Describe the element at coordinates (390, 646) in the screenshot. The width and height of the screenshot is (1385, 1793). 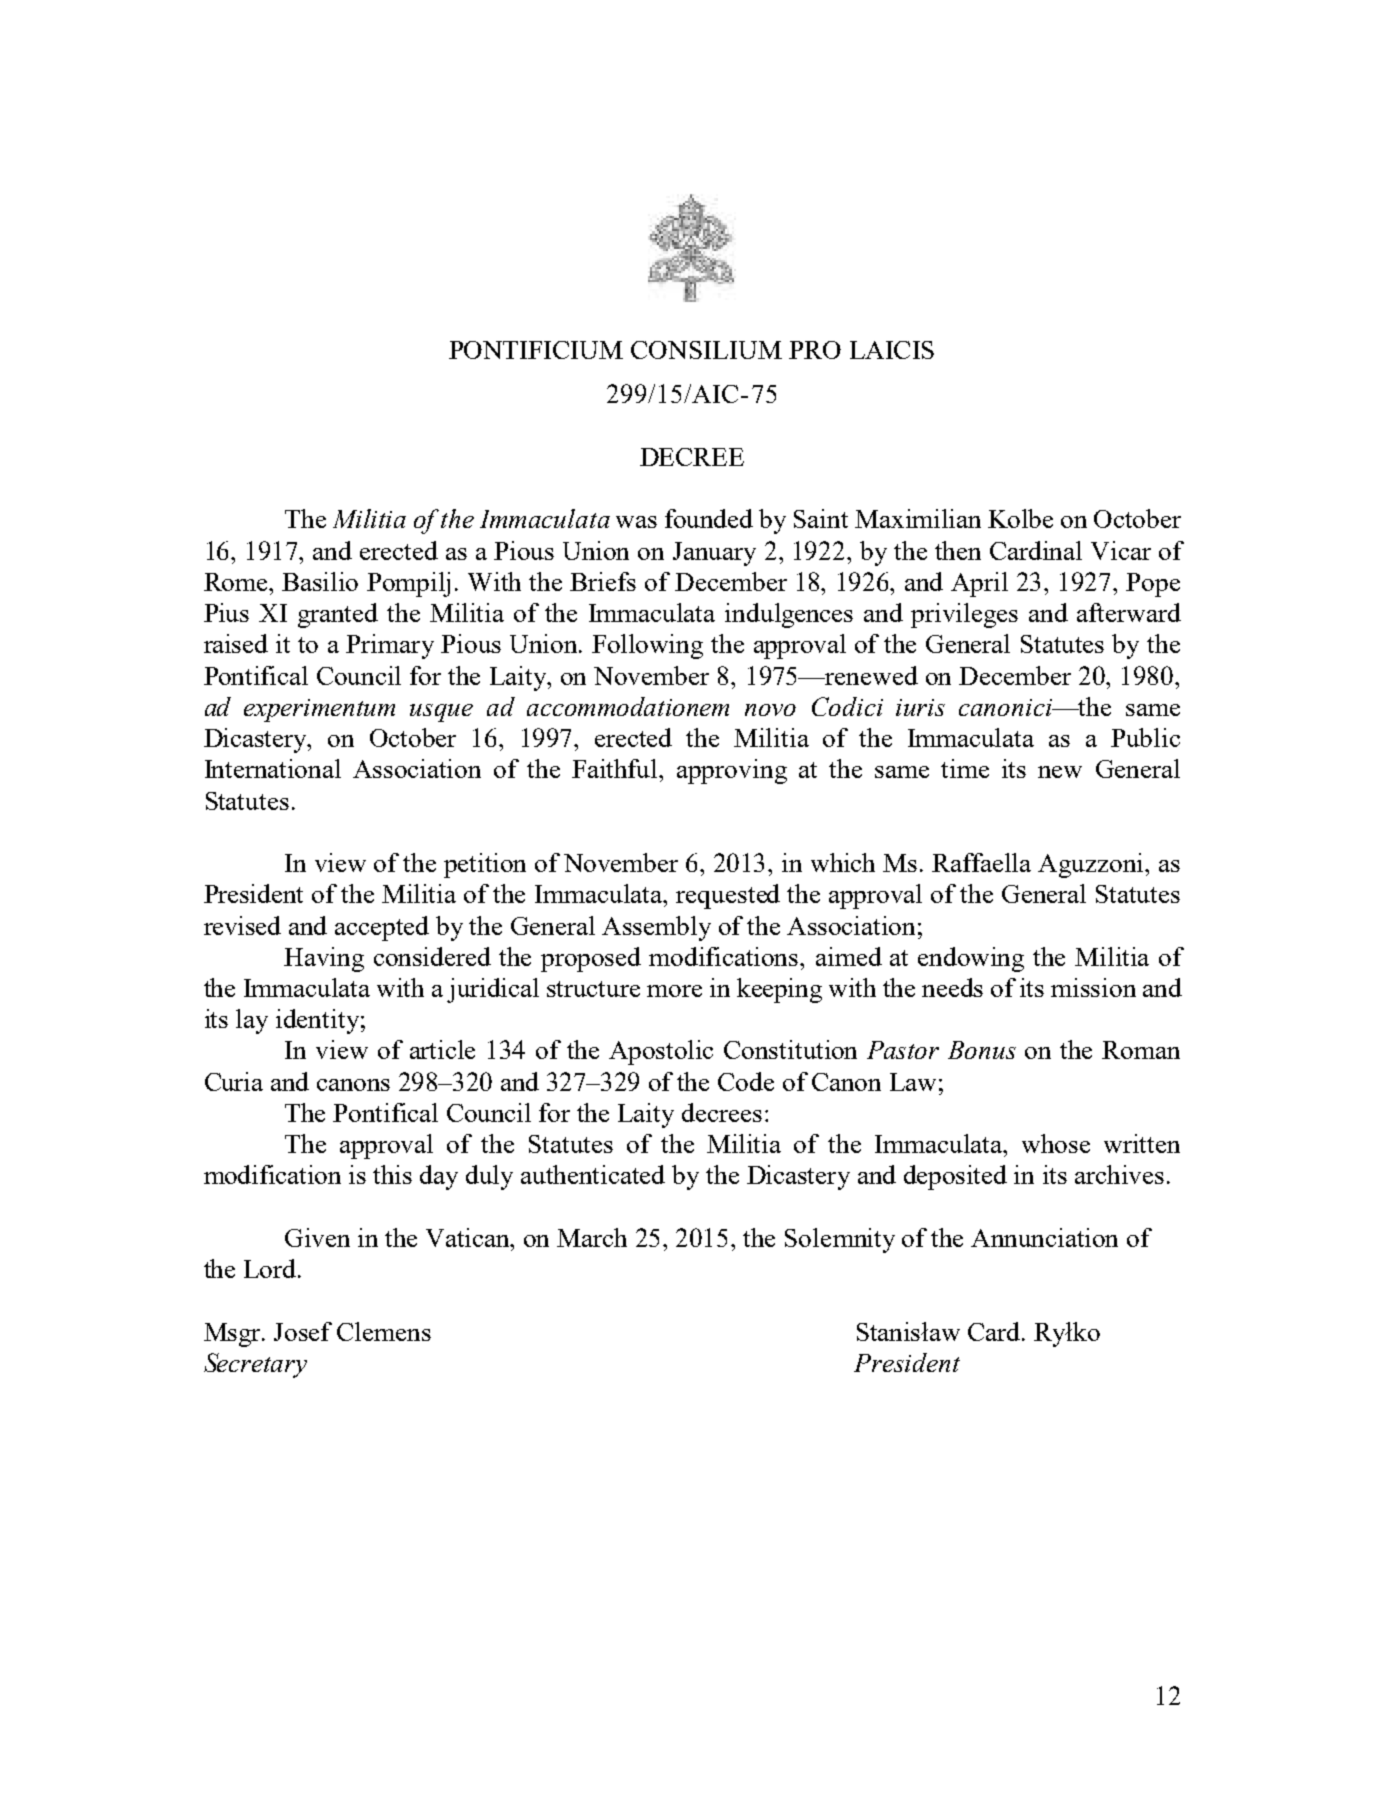
I see `Primary` at that location.
